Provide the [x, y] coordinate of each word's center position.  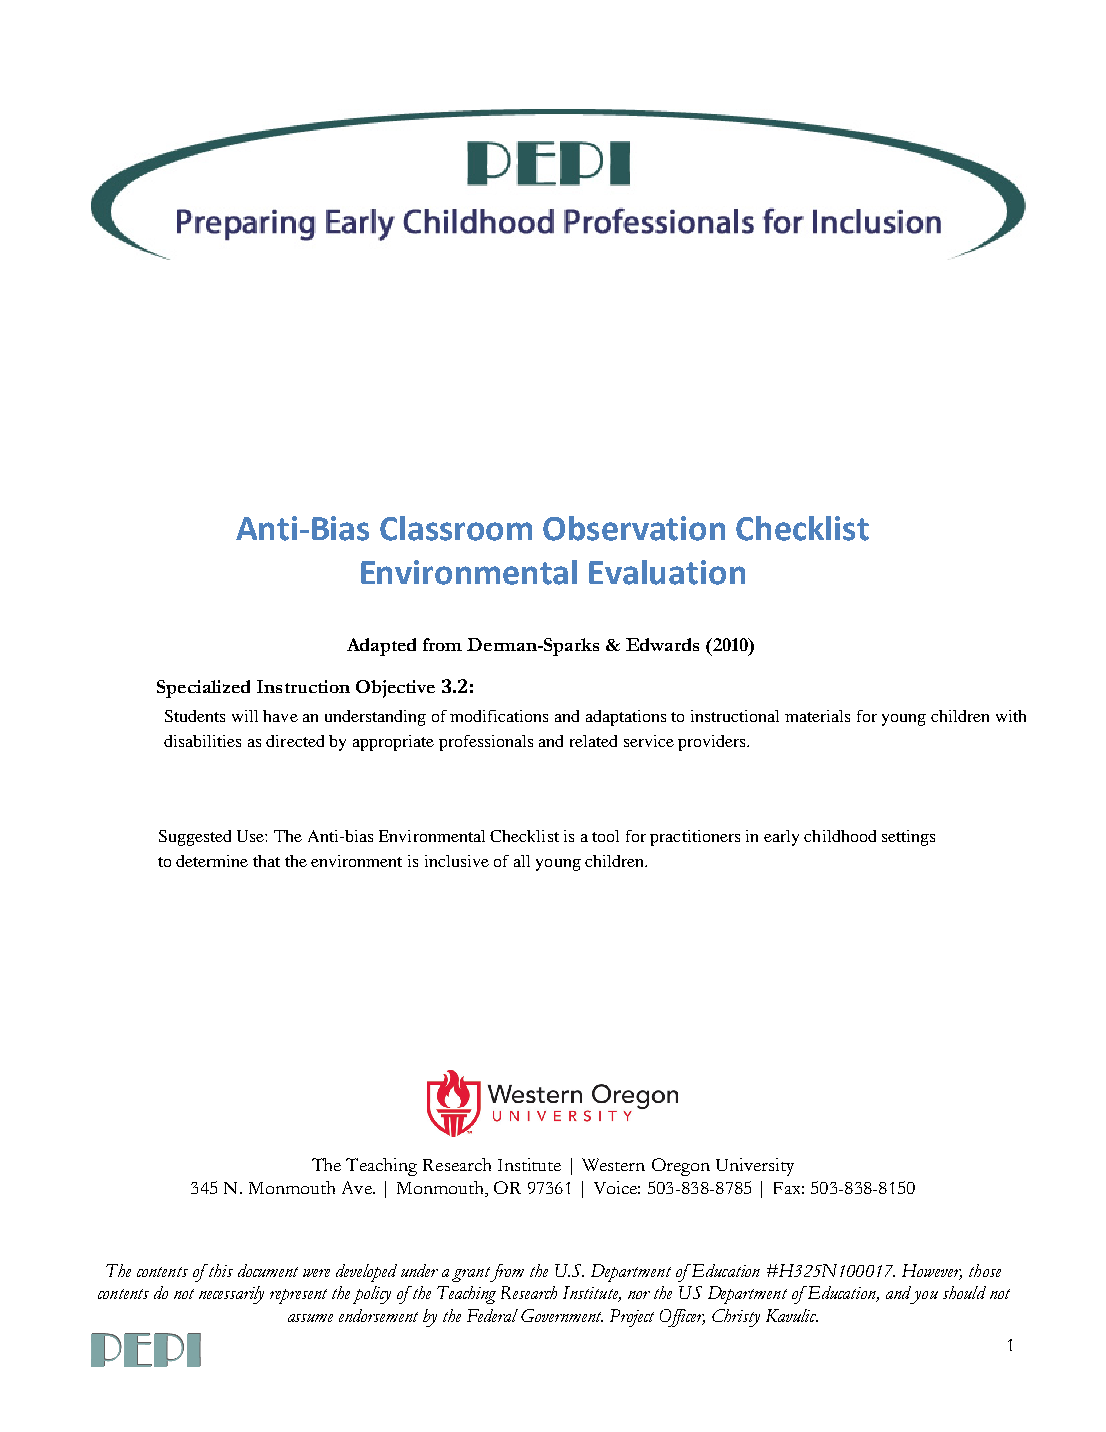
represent [298, 1296]
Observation [634, 528]
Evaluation [667, 572]
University [755, 1167]
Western [613, 1164]
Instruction [303, 686]
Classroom [456, 528]
